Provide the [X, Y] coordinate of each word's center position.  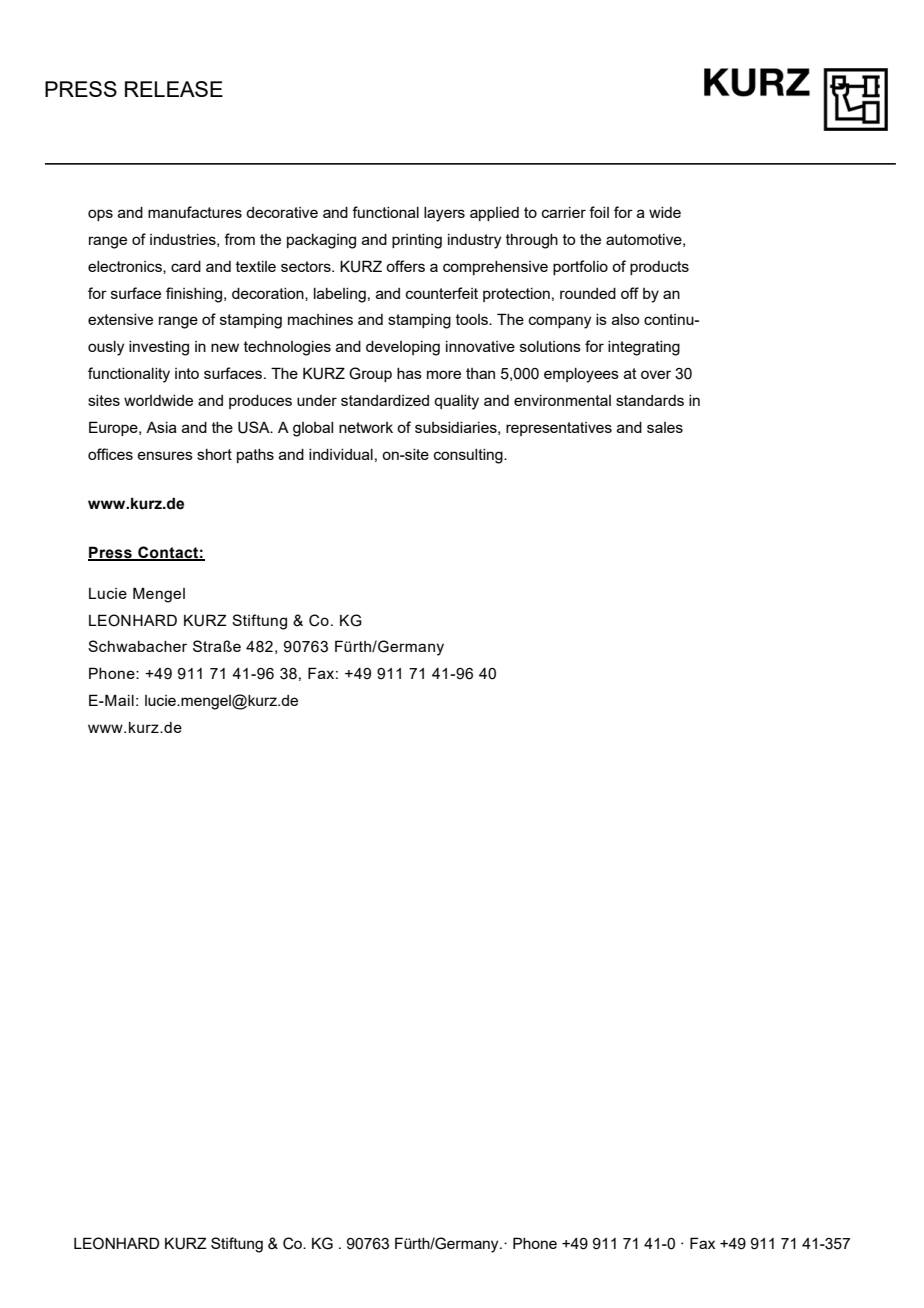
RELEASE [174, 89]
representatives [559, 429]
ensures [165, 455]
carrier [564, 212]
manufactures [195, 212]
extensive [120, 319]
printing [417, 241]
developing [403, 348]
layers [444, 214]
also [625, 319]
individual [341, 454]
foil [599, 212]
